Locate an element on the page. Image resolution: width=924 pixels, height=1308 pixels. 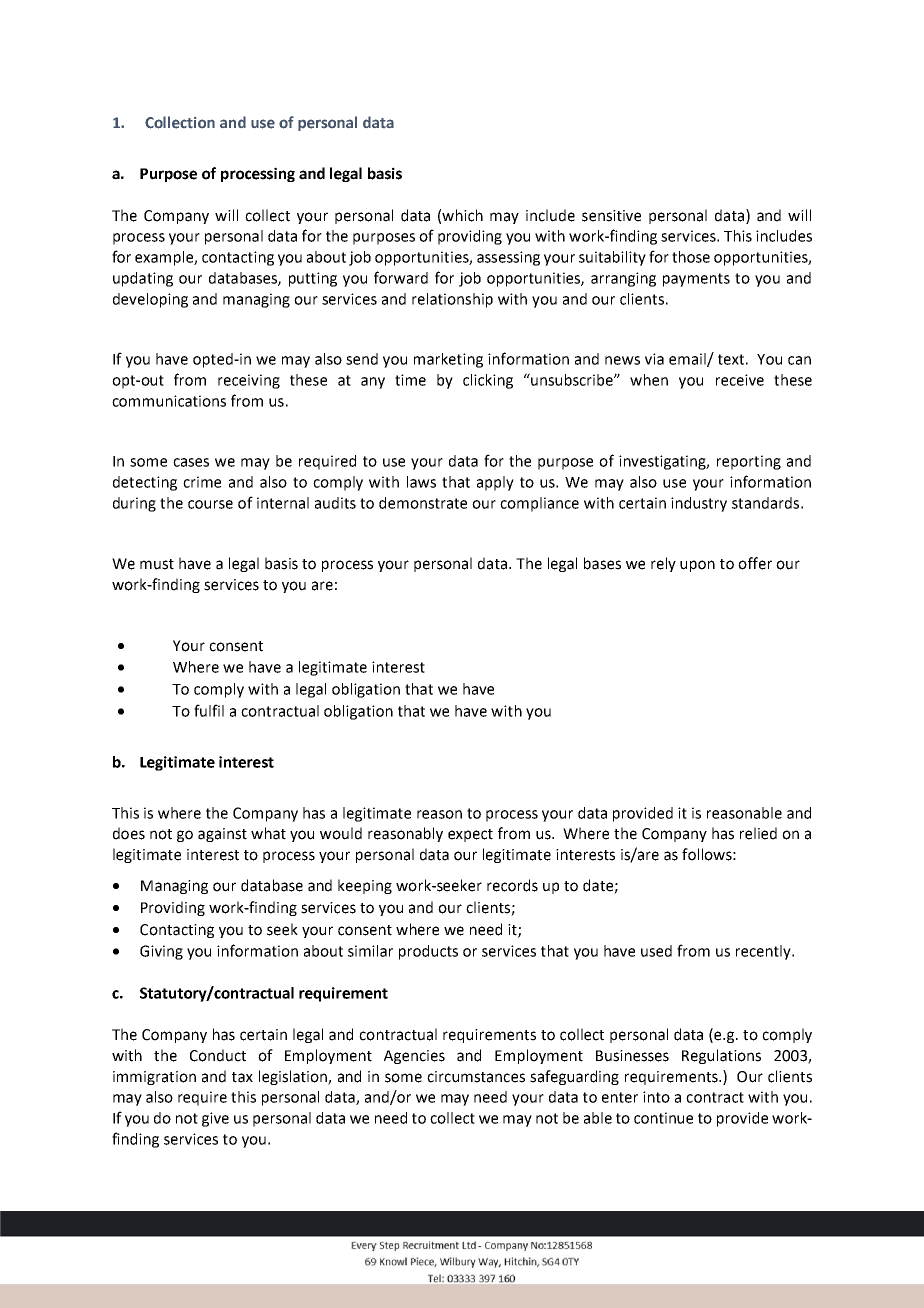
tax is located at coordinates (242, 1077).
